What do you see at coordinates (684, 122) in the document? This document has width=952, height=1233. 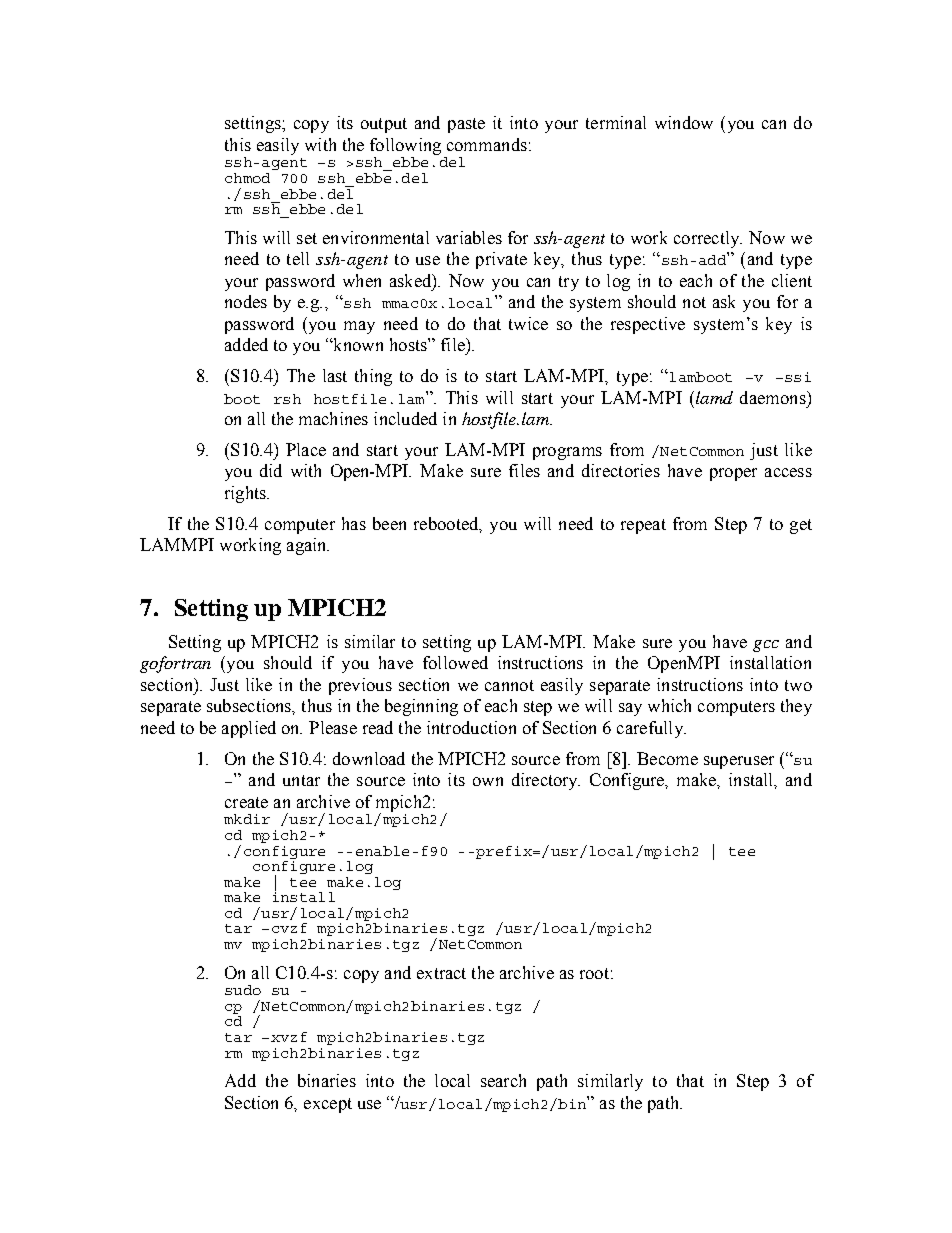 I see `window` at bounding box center [684, 122].
